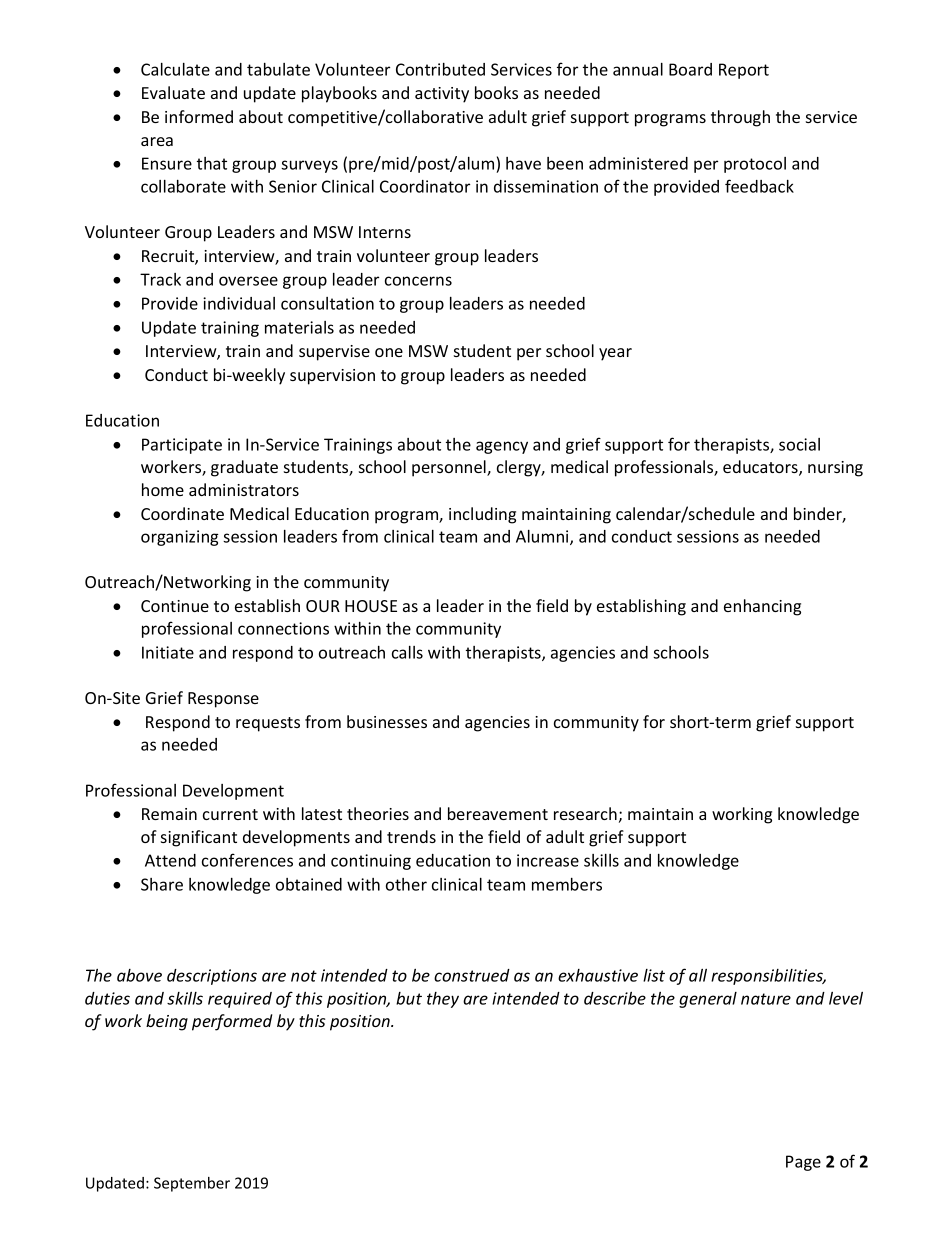  Describe the element at coordinates (175, 606) in the screenshot. I see `Continue` at that location.
